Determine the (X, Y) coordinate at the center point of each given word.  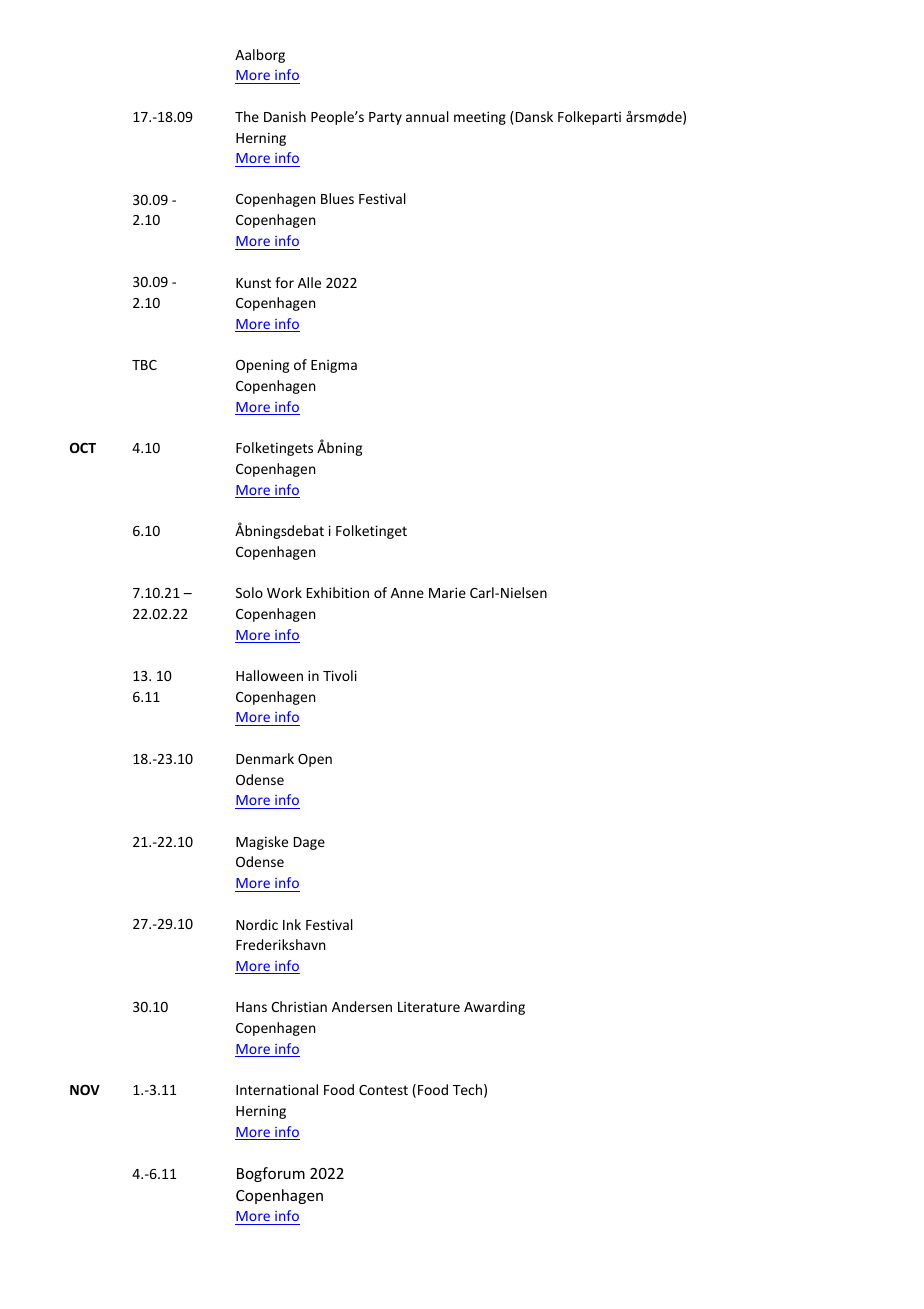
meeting (480, 118)
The (247, 116)
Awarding (494, 1008)
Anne (407, 593)
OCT (83, 447)
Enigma (334, 366)
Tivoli (340, 675)
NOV (85, 1089)
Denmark (265, 758)
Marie (447, 592)
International (277, 1089)
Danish (285, 116)
